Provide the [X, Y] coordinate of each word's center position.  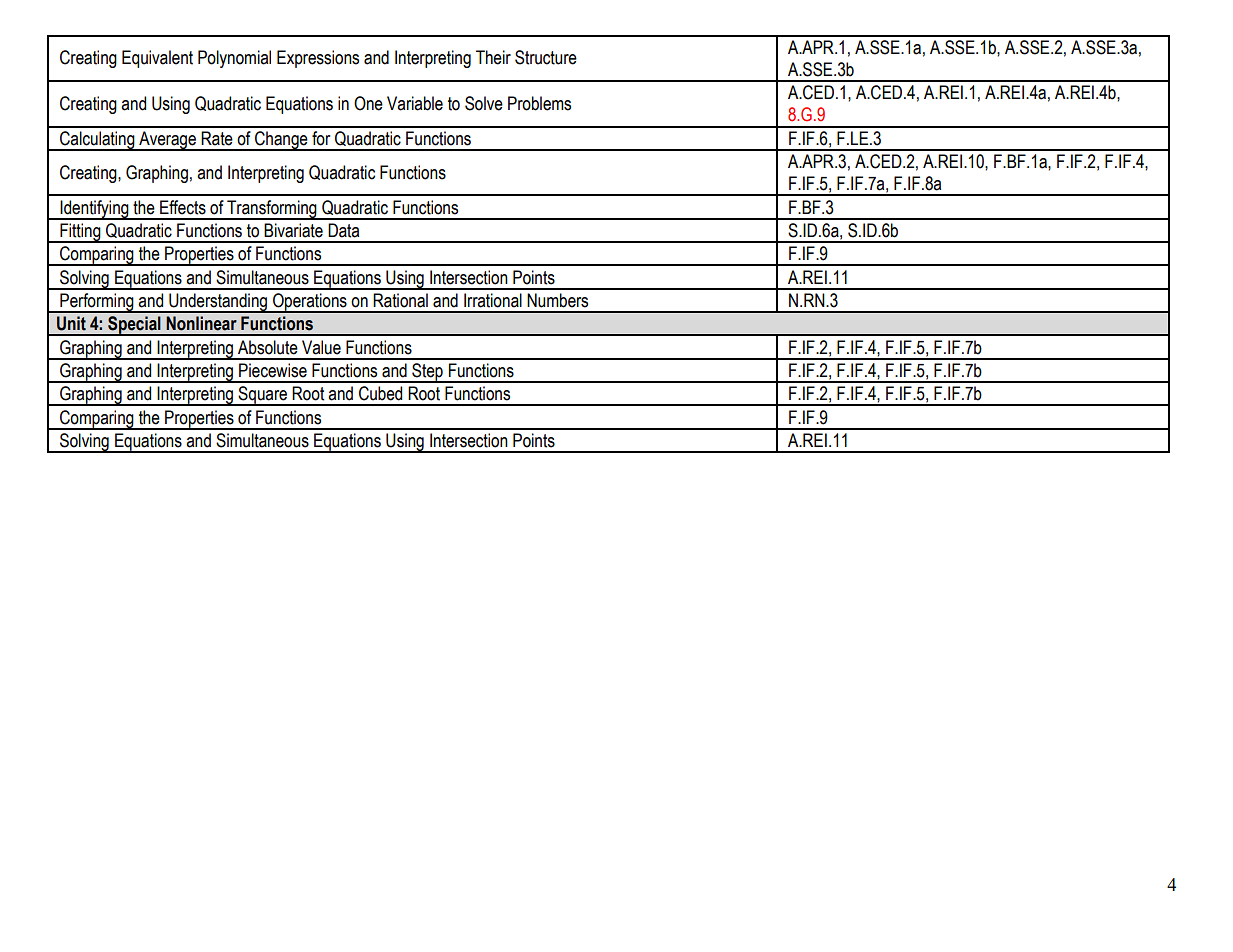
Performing [97, 303]
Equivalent [157, 59]
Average [167, 141]
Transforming [272, 210]
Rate [217, 138]
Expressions [318, 59]
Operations [310, 303]
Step [427, 373]
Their [493, 57]
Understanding [218, 303]
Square [263, 396]
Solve [484, 103]
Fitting [80, 233]
